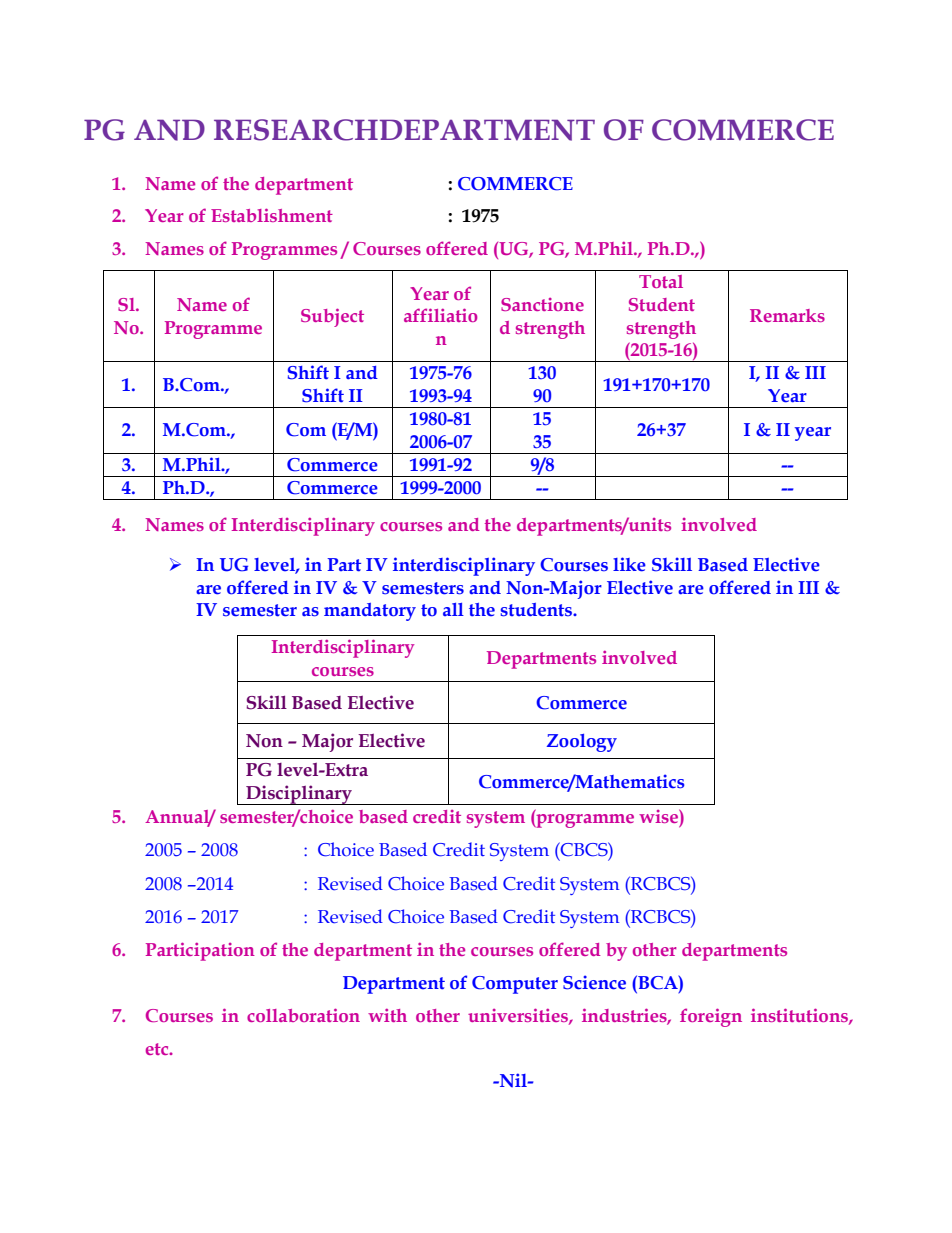 The height and width of the screenshot is (1233, 952). I want to click on collaboration, so click(303, 1015).
